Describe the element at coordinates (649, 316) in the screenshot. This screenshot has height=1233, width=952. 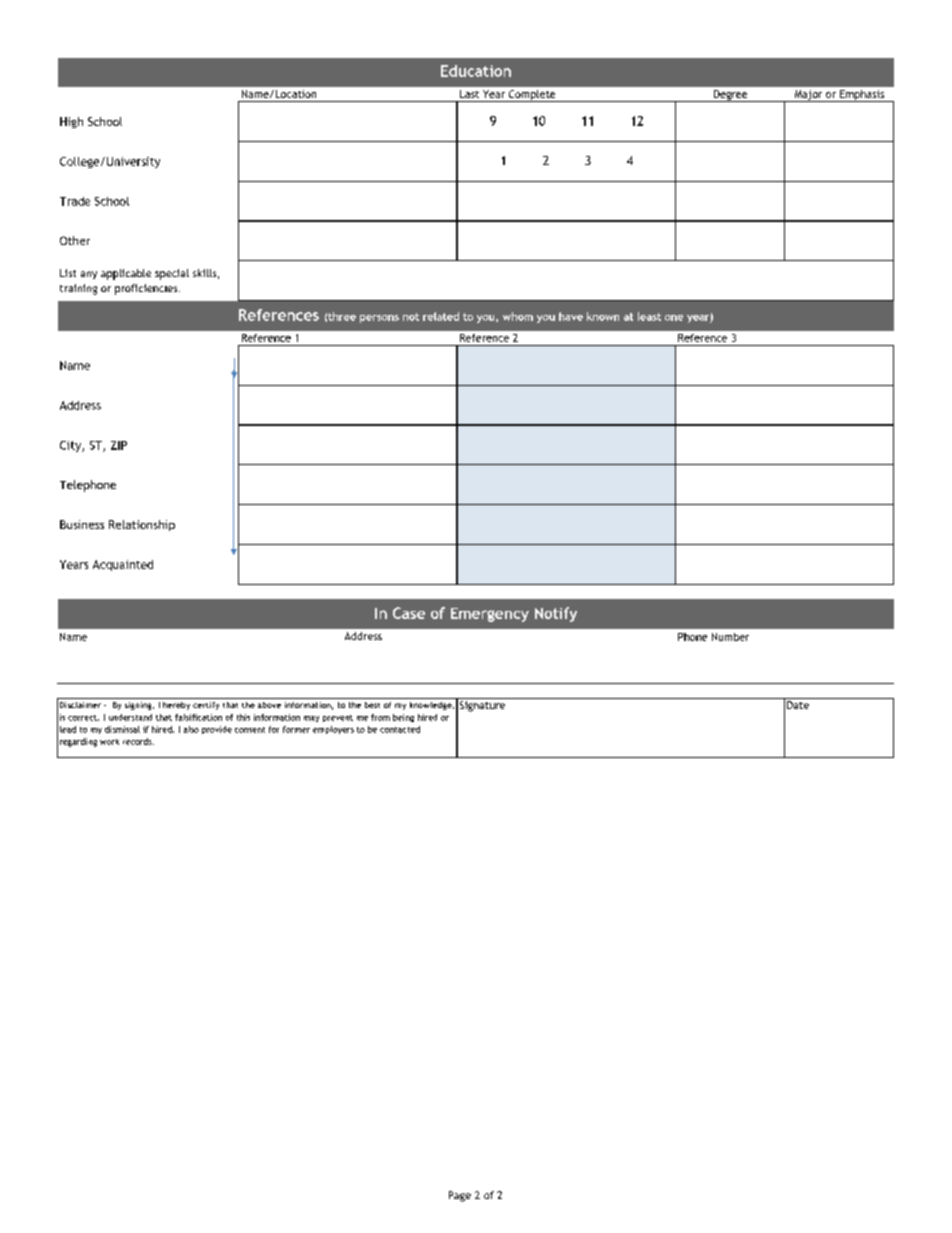
I see `least` at that location.
